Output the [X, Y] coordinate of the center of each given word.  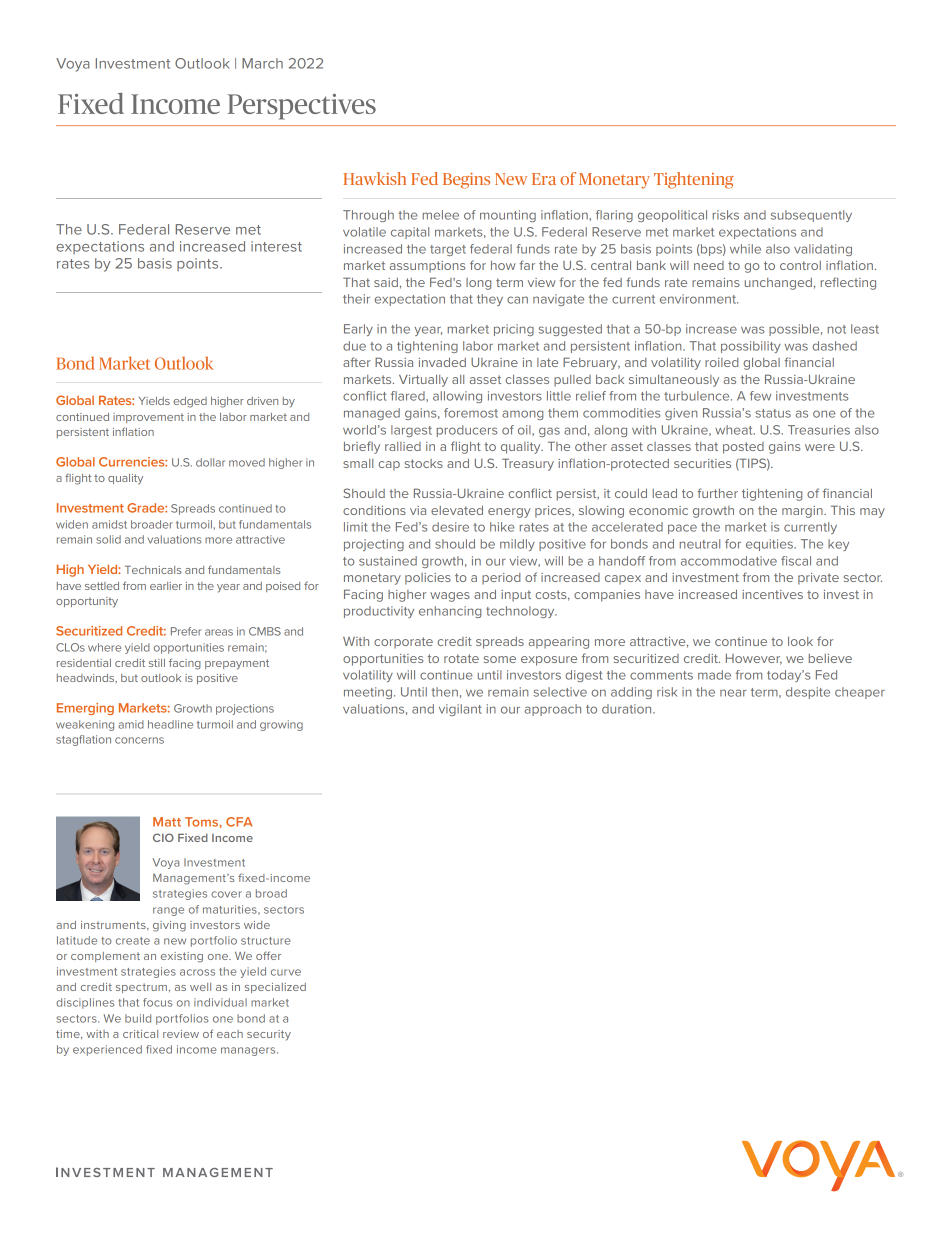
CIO [163, 837]
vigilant [460, 710]
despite [808, 693]
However [754, 659]
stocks [424, 463]
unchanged [778, 284]
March [262, 63]
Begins [466, 181]
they [490, 300]
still [157, 663]
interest [276, 246]
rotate [461, 658]
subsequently [811, 216]
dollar [210, 462]
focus [157, 1002]
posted [743, 448]
